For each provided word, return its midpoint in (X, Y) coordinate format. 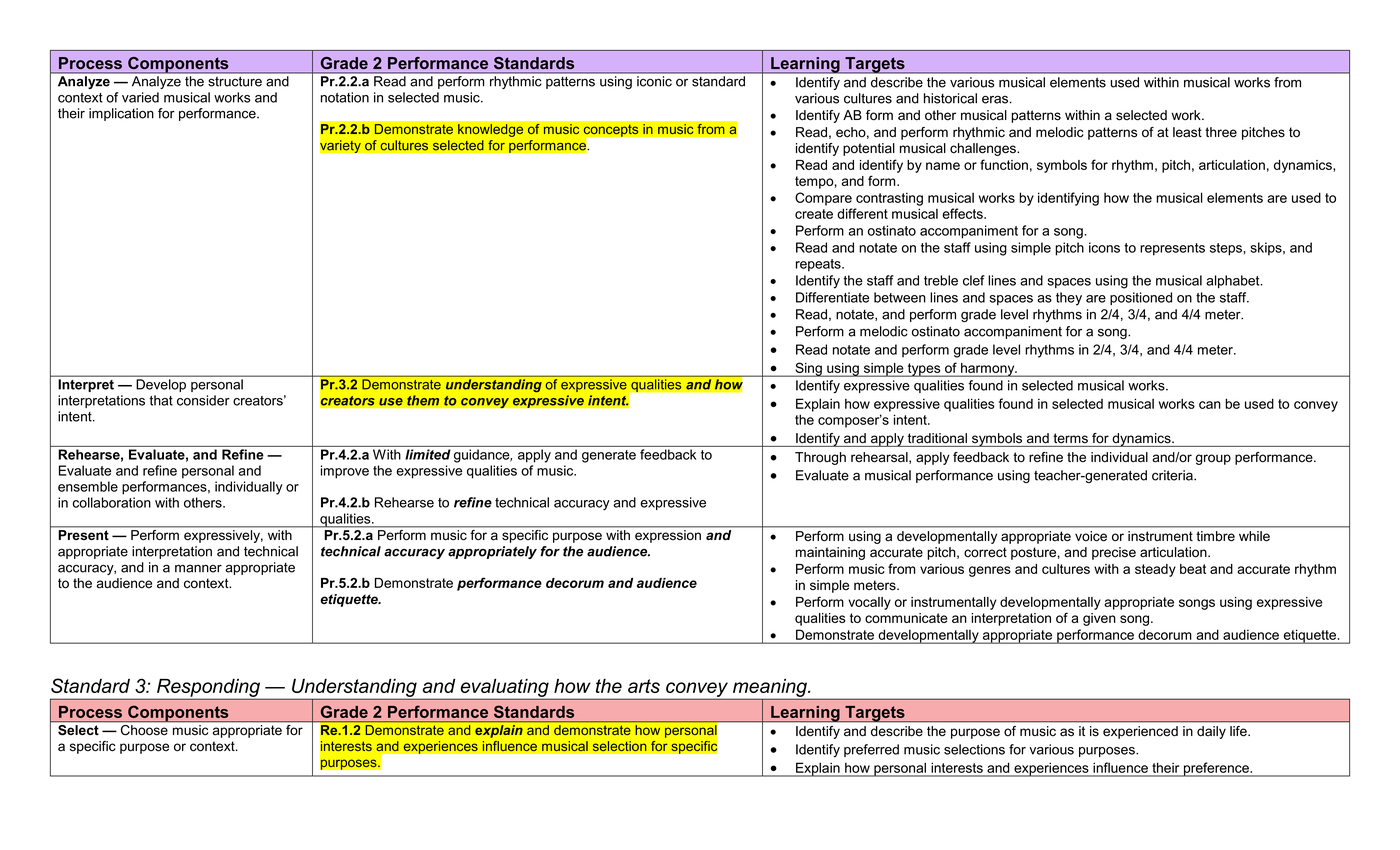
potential (869, 149)
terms (1070, 438)
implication (121, 114)
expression (668, 536)
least (1187, 132)
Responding (208, 688)
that (161, 400)
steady (1155, 570)
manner (198, 568)
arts (644, 686)
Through (820, 458)
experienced (1140, 732)
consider (203, 400)
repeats (819, 265)
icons (1104, 247)
